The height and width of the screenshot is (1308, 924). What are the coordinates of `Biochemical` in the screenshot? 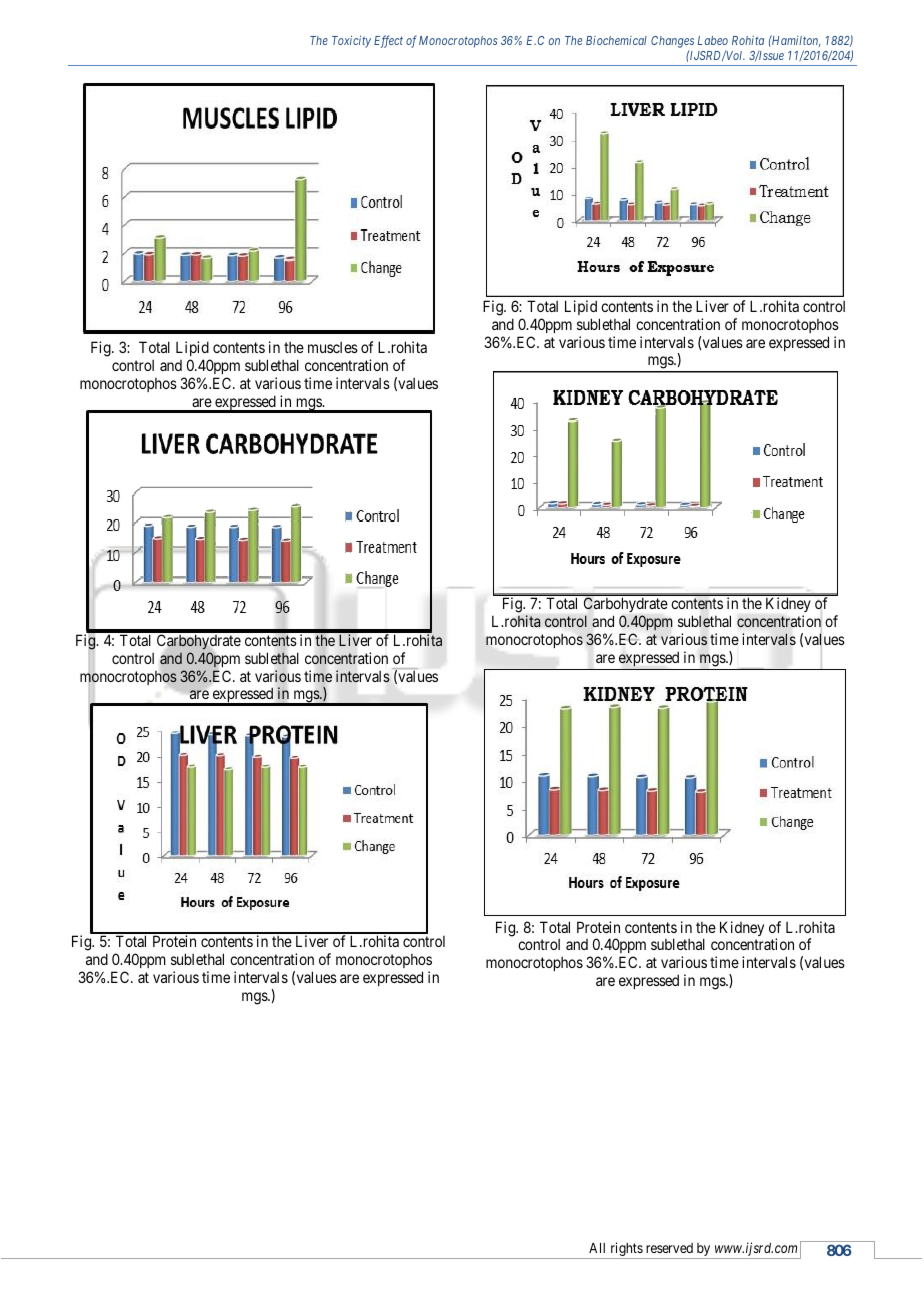 It's located at (616, 40).
